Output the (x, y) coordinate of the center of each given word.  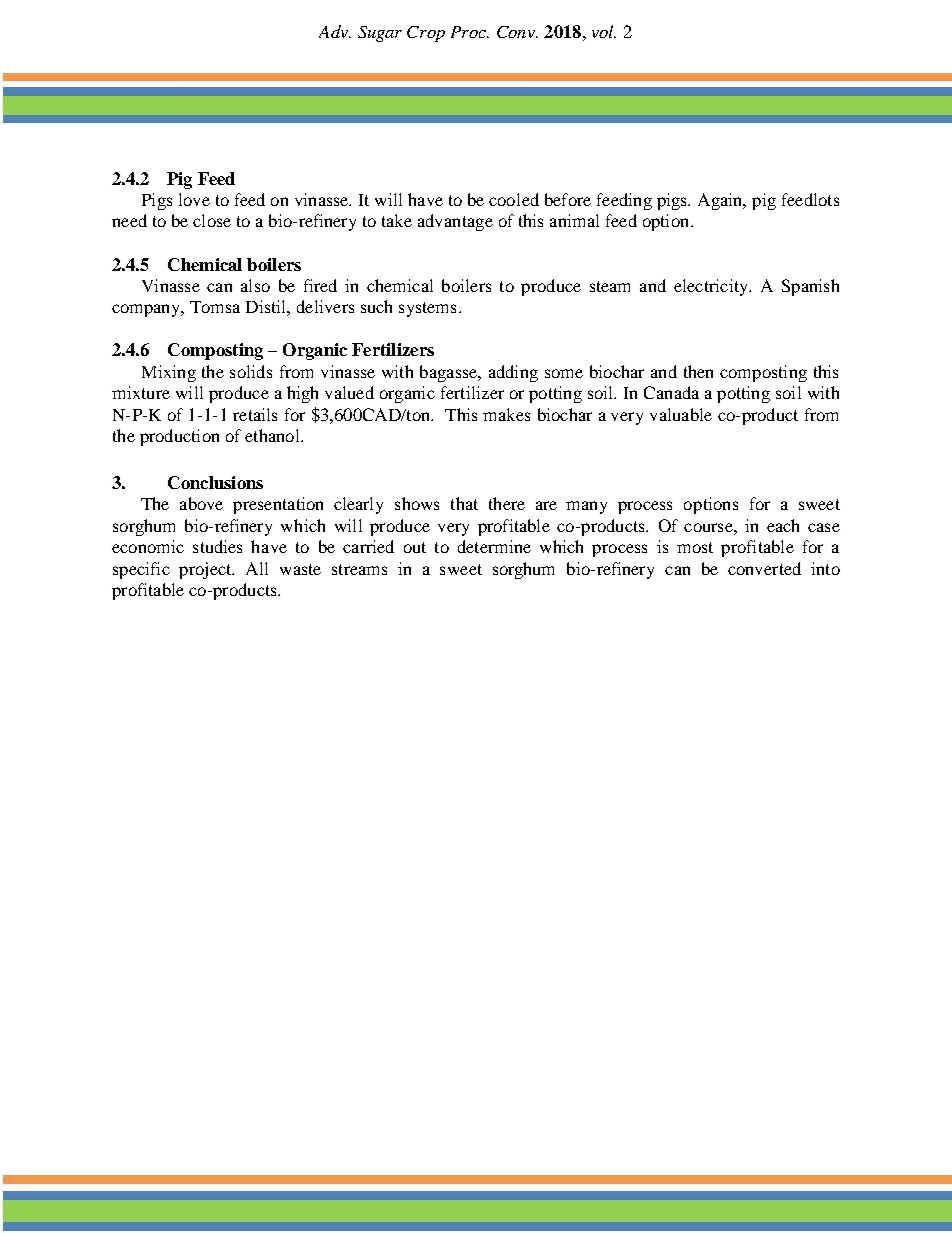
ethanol (273, 435)
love (194, 199)
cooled (514, 199)
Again (721, 201)
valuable (681, 414)
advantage (455, 222)
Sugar (380, 34)
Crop (426, 34)
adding (513, 373)
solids (251, 371)
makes (506, 414)
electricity (712, 287)
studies (217, 546)
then (698, 371)
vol (604, 31)
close (212, 220)
